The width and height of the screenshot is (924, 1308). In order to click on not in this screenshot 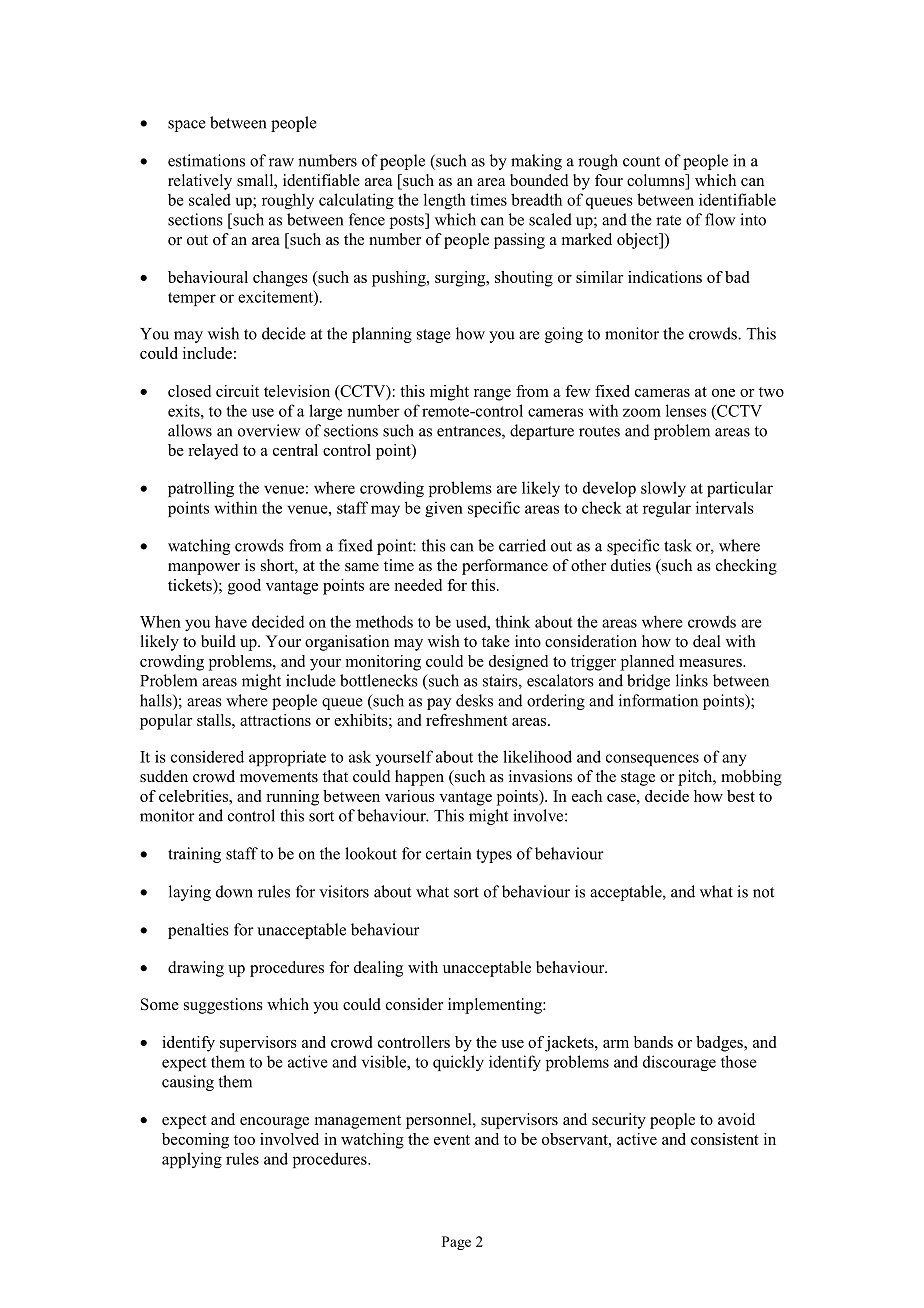, I will do `click(763, 892)`.
